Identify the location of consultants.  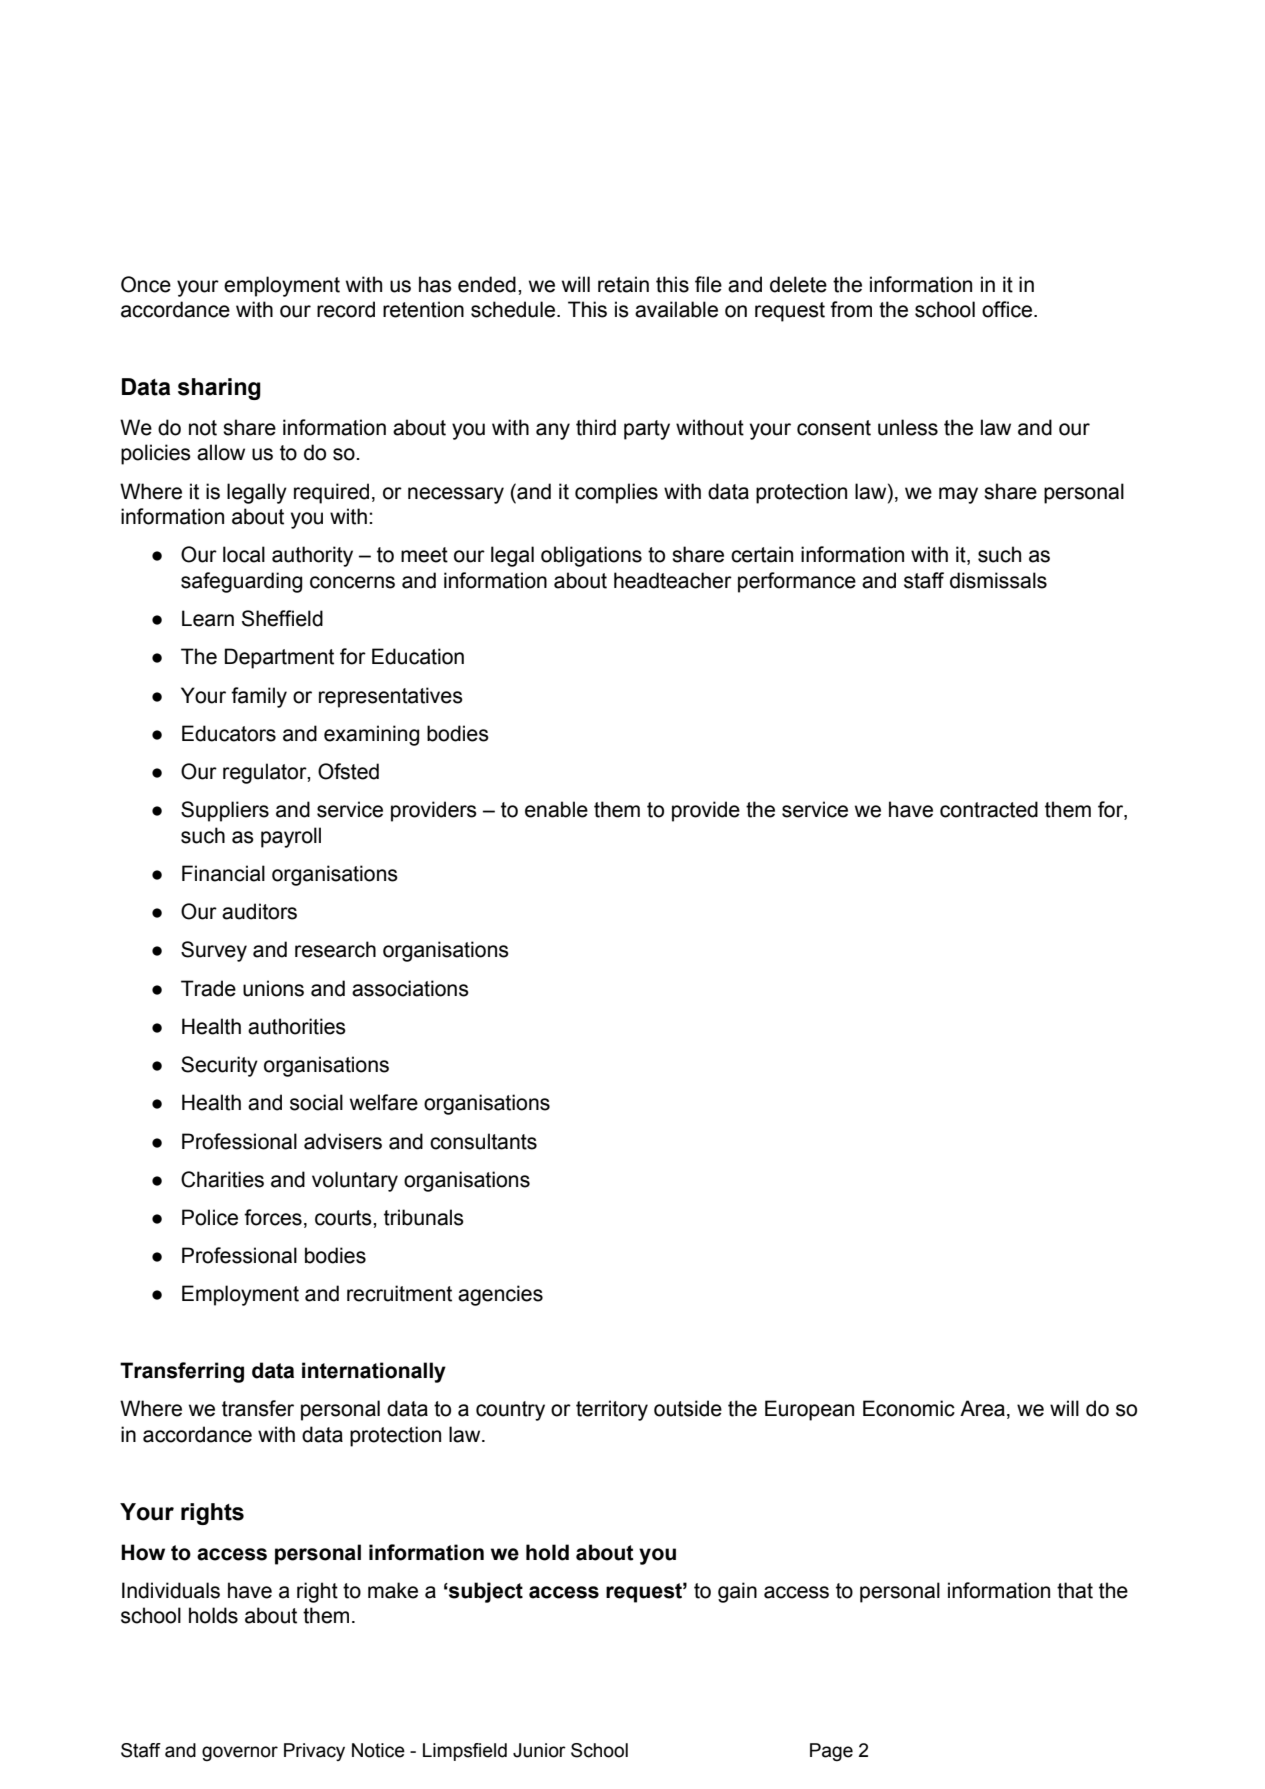
(483, 1141).
